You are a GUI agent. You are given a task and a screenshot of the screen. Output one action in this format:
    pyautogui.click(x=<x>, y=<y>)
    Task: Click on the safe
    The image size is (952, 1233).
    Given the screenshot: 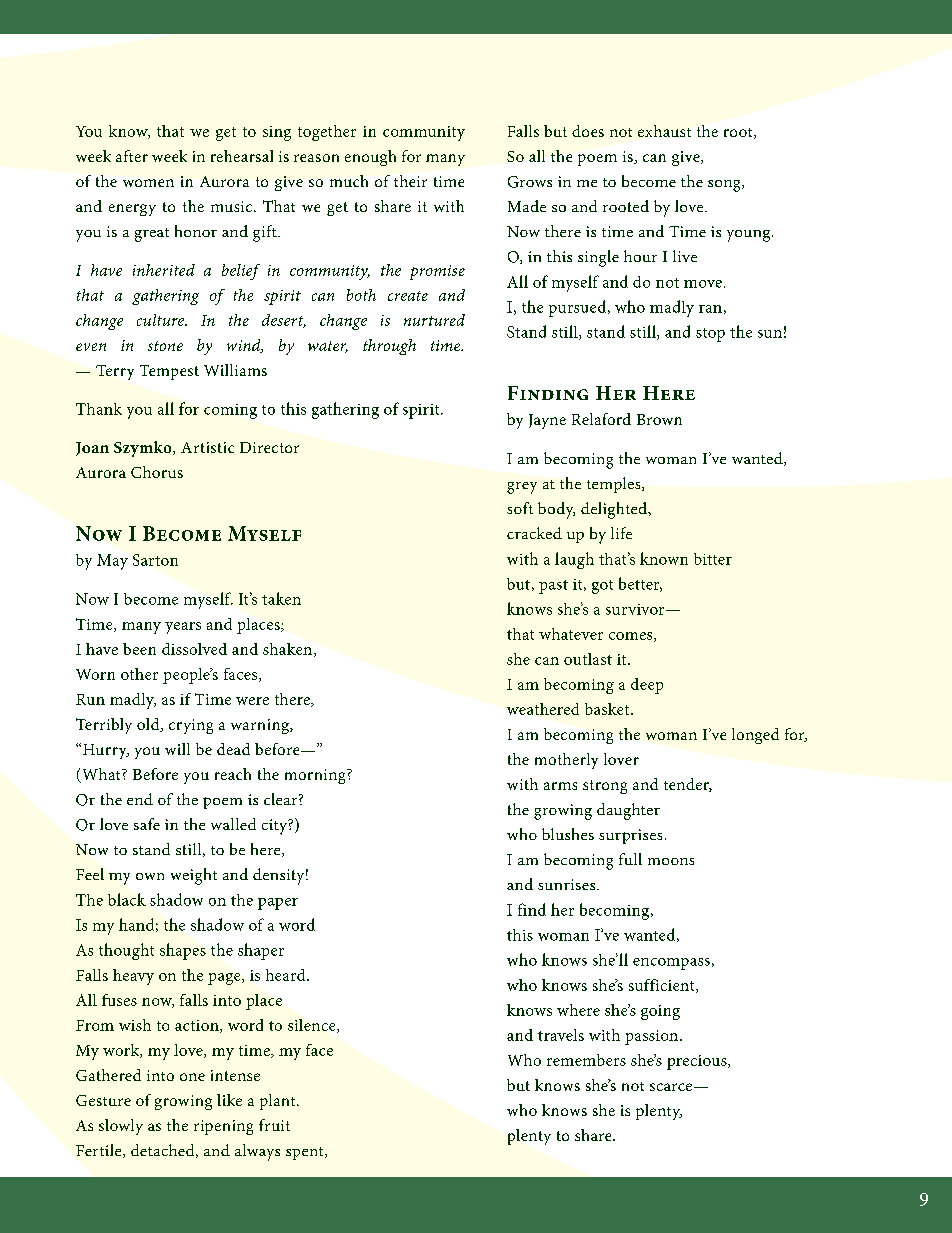 What is the action you would take?
    pyautogui.click(x=147, y=824)
